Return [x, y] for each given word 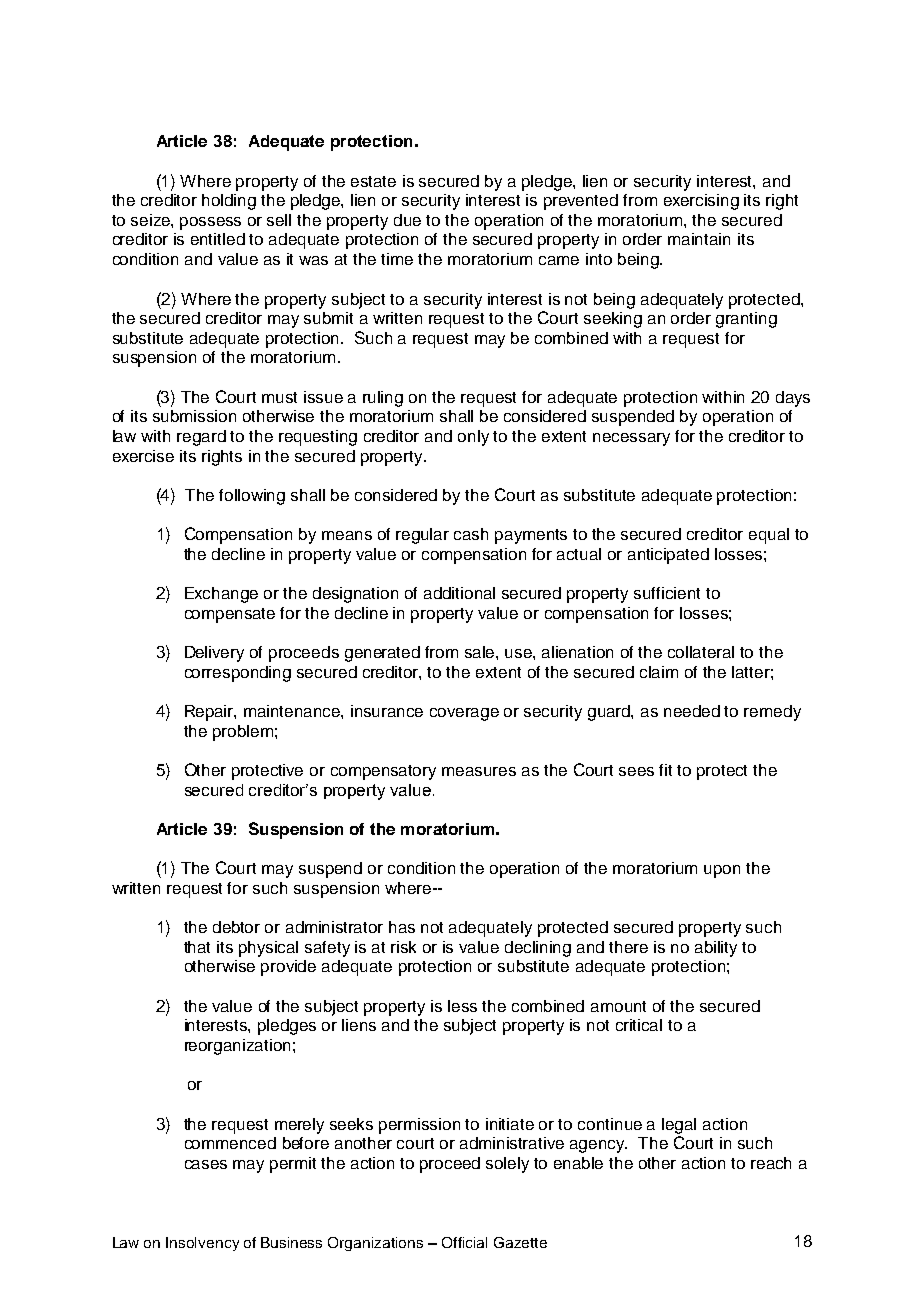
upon [722, 871]
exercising [701, 202]
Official [464, 1242]
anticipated [668, 556]
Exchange [221, 595]
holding [229, 202]
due [407, 220]
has [402, 927]
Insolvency [202, 1244]
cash [471, 534]
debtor [236, 927]
